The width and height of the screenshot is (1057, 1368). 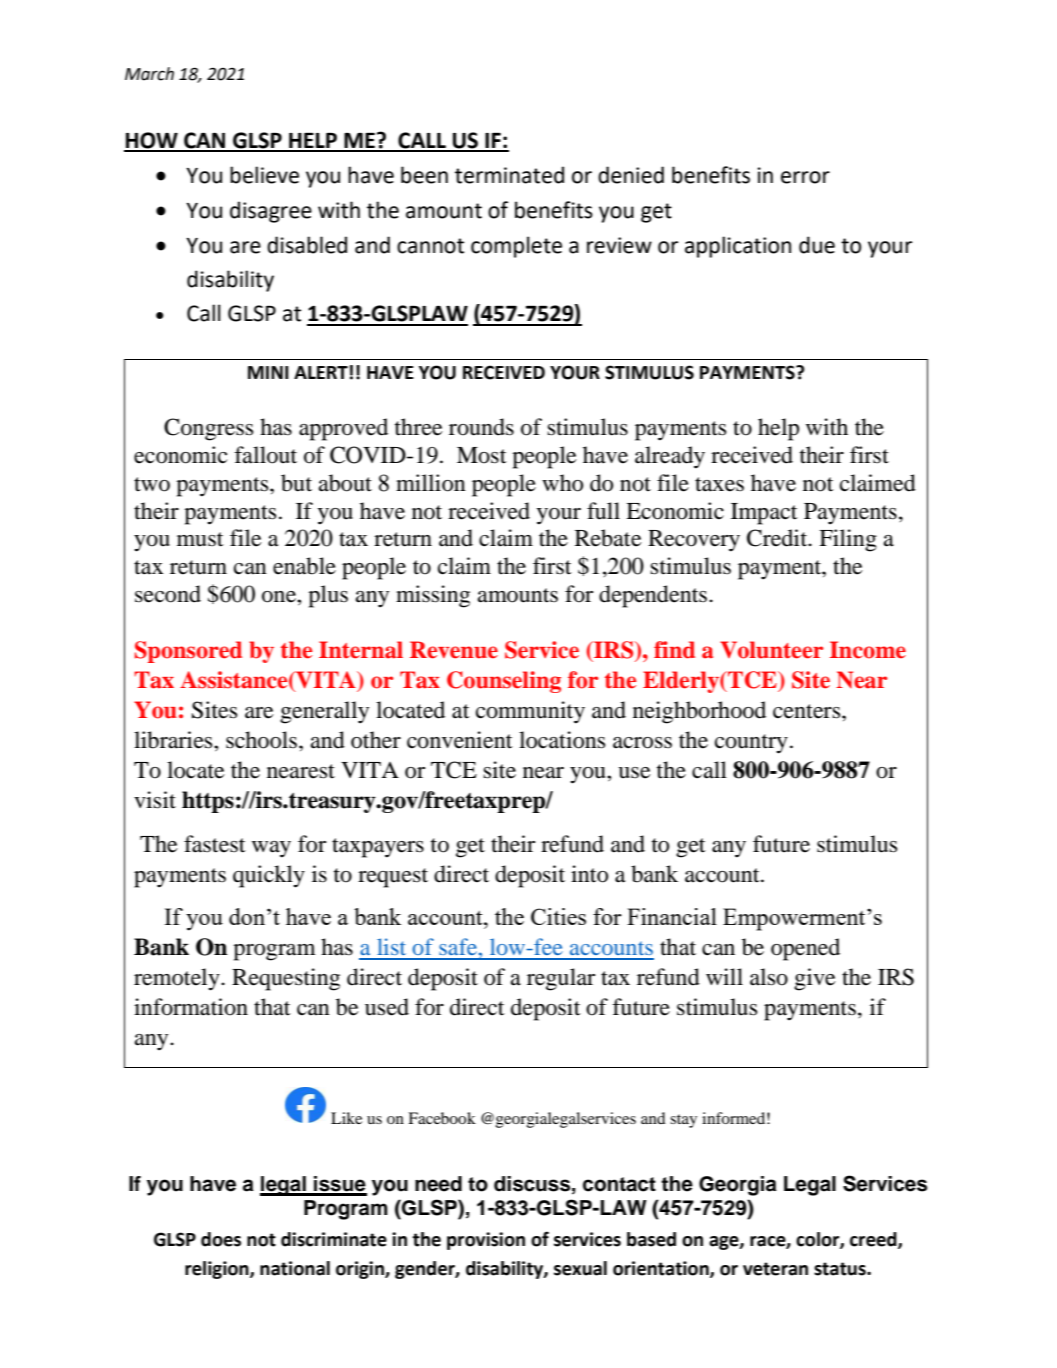 What do you see at coordinates (805, 177) in the screenshot?
I see `error` at bounding box center [805, 177].
